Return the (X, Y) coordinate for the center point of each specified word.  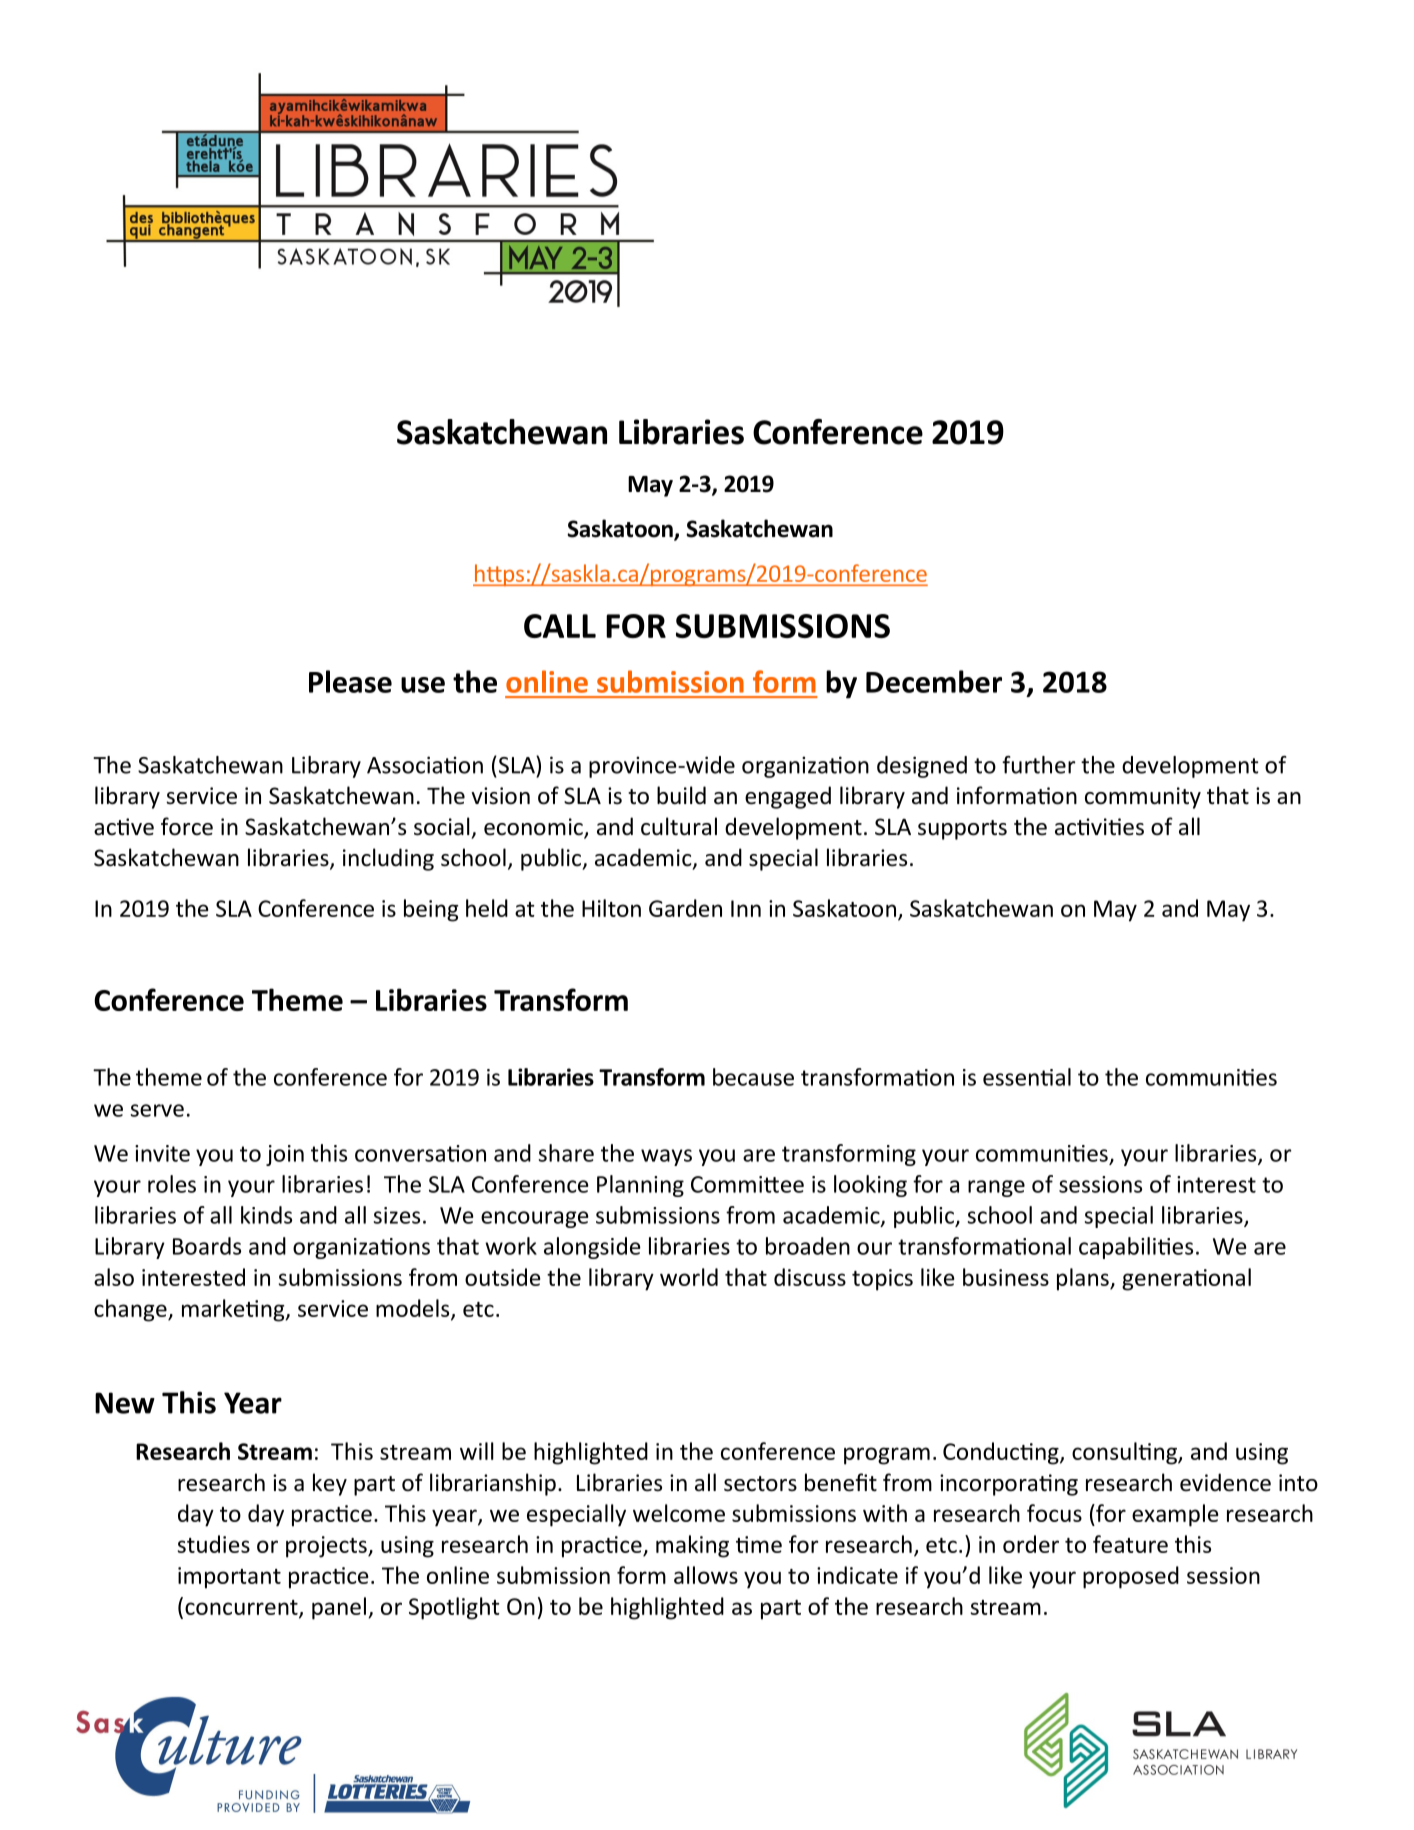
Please (350, 681)
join (285, 1155)
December (934, 681)
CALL (560, 626)
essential (1027, 1077)
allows (706, 1575)
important (229, 1578)
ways (666, 1157)
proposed (1131, 1577)
